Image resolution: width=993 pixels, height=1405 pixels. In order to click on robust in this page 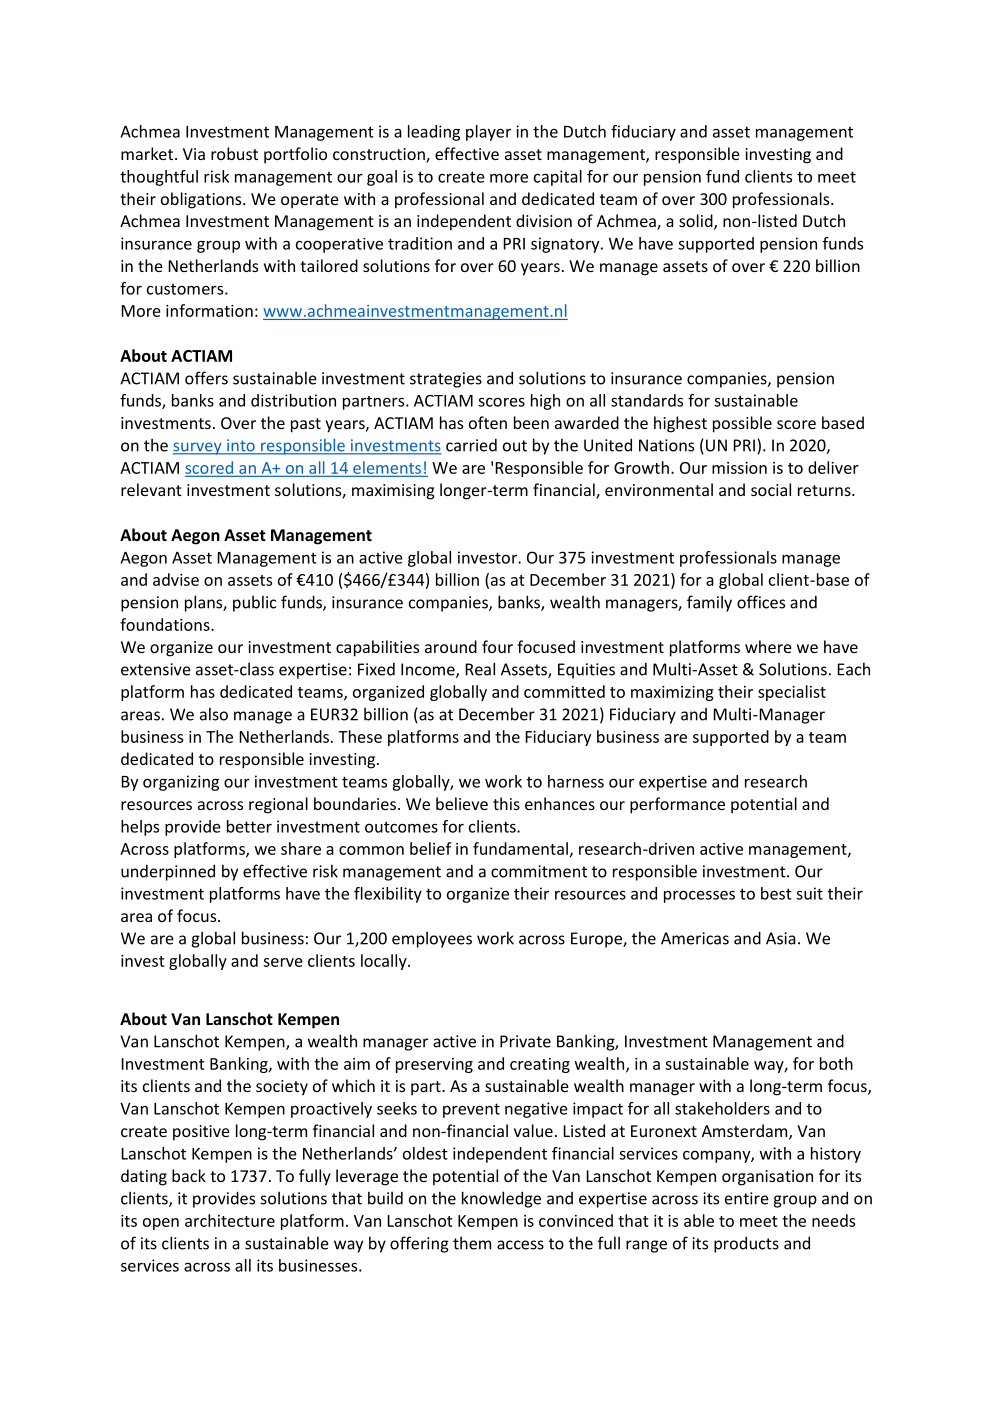, I will do `click(234, 153)`.
